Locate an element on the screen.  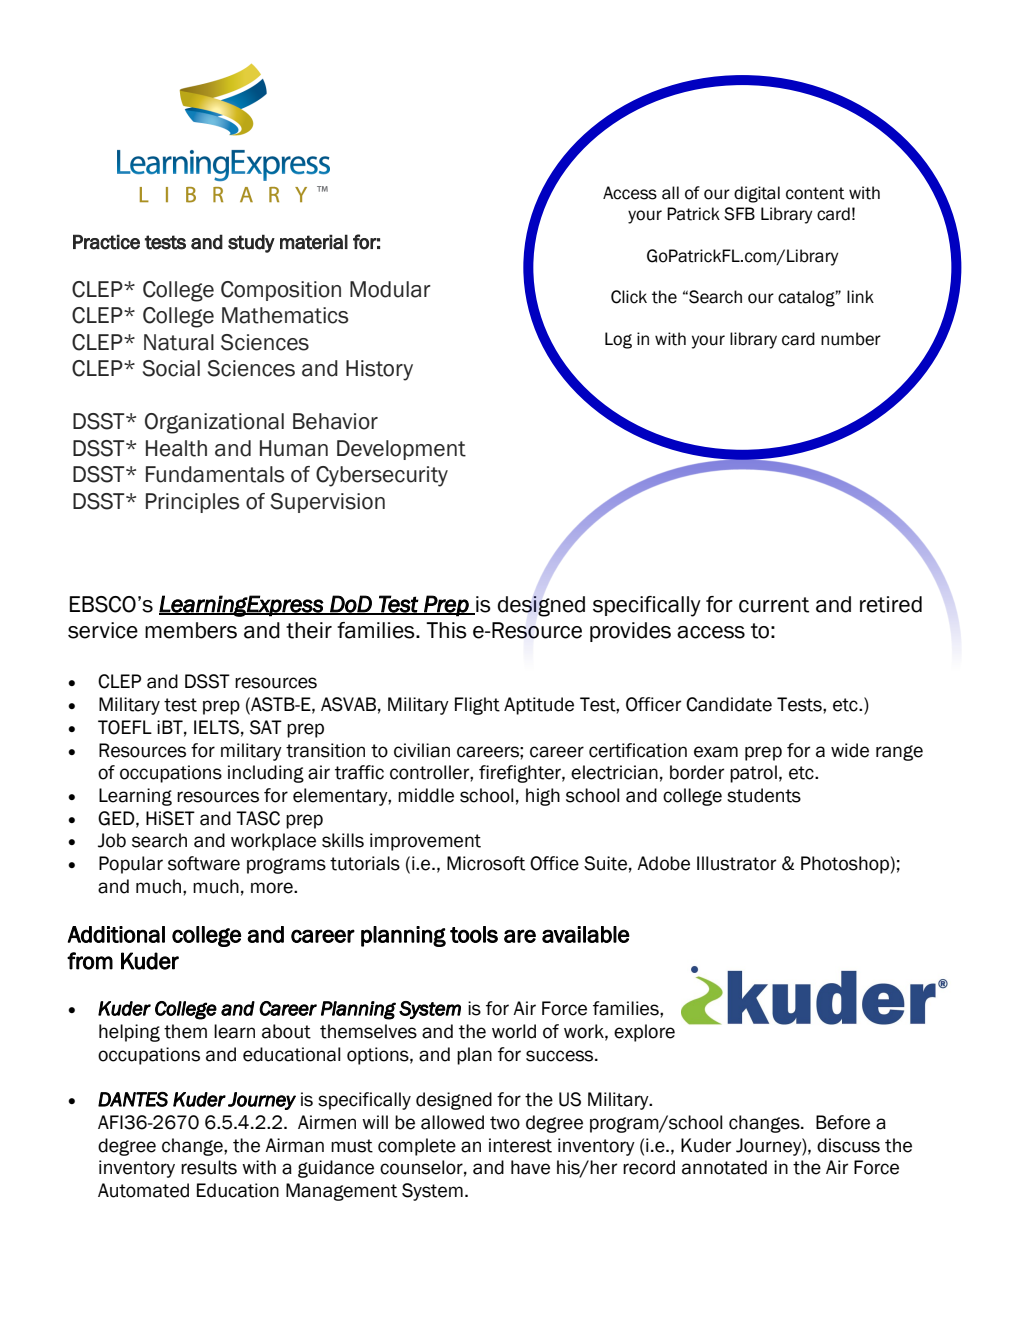
study is located at coordinates (251, 243).
